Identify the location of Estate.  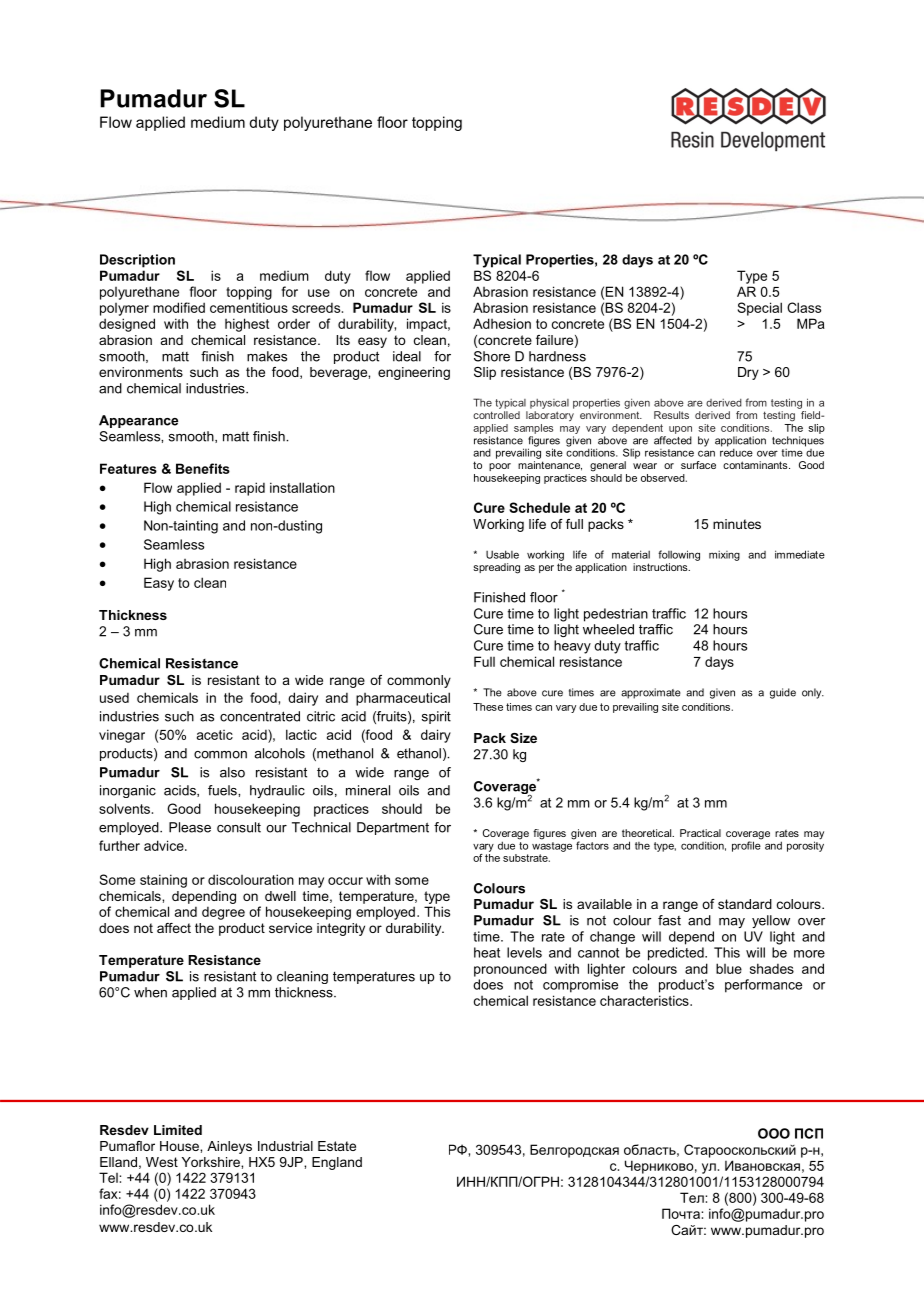
(337, 1146).
